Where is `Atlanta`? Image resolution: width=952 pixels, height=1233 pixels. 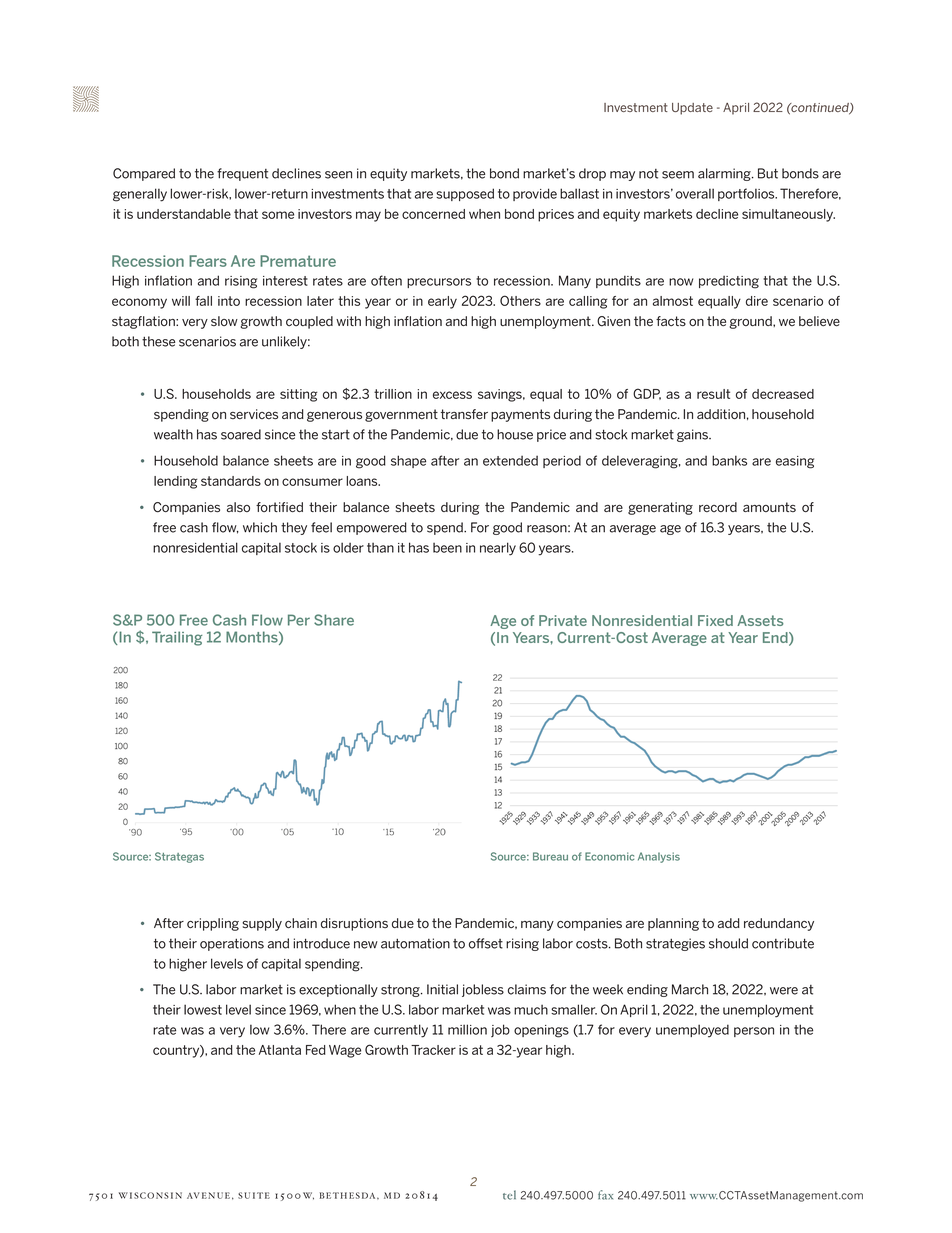 Atlanta is located at coordinates (280, 1050).
